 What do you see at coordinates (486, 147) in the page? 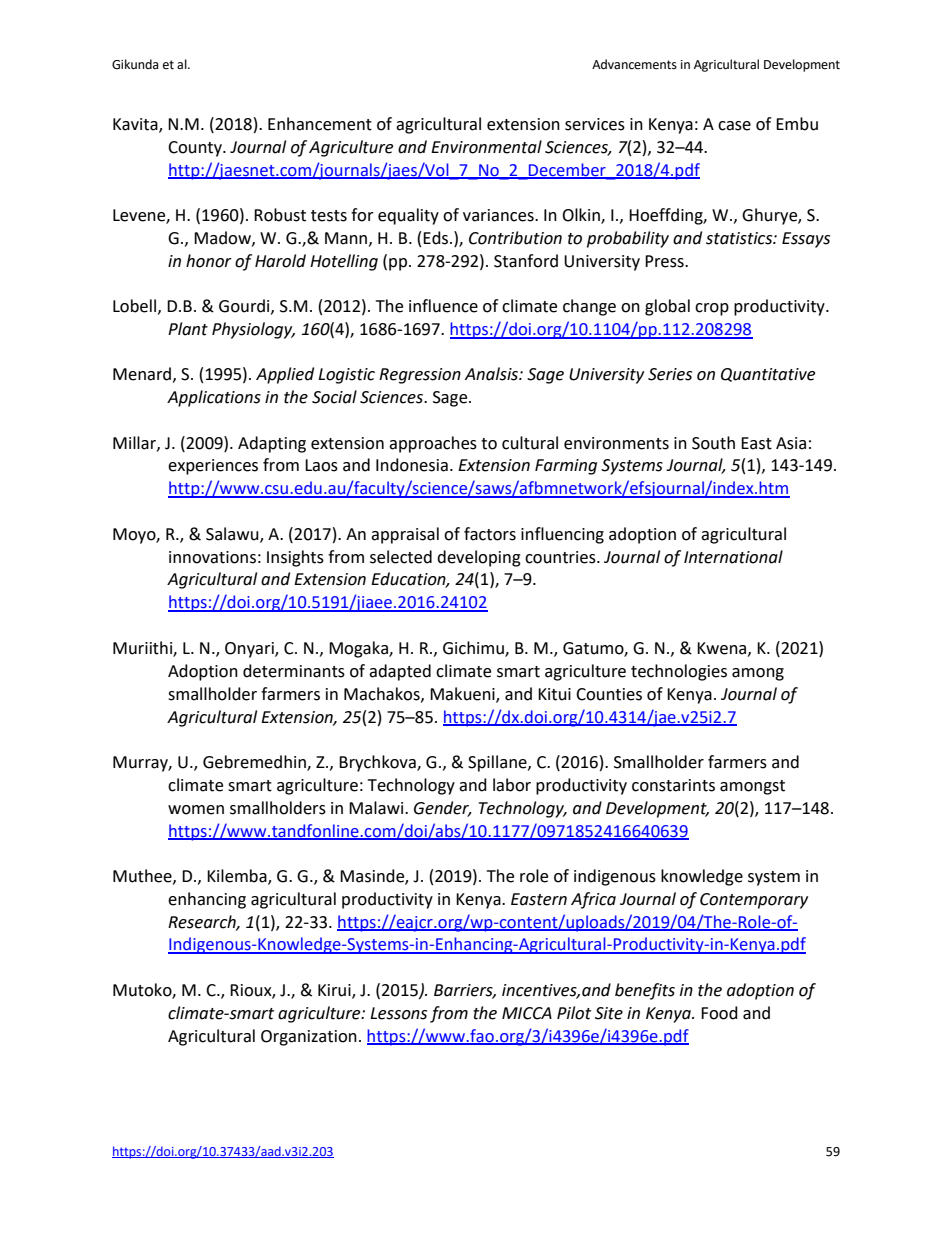
I see `Environmental` at bounding box center [486, 147].
